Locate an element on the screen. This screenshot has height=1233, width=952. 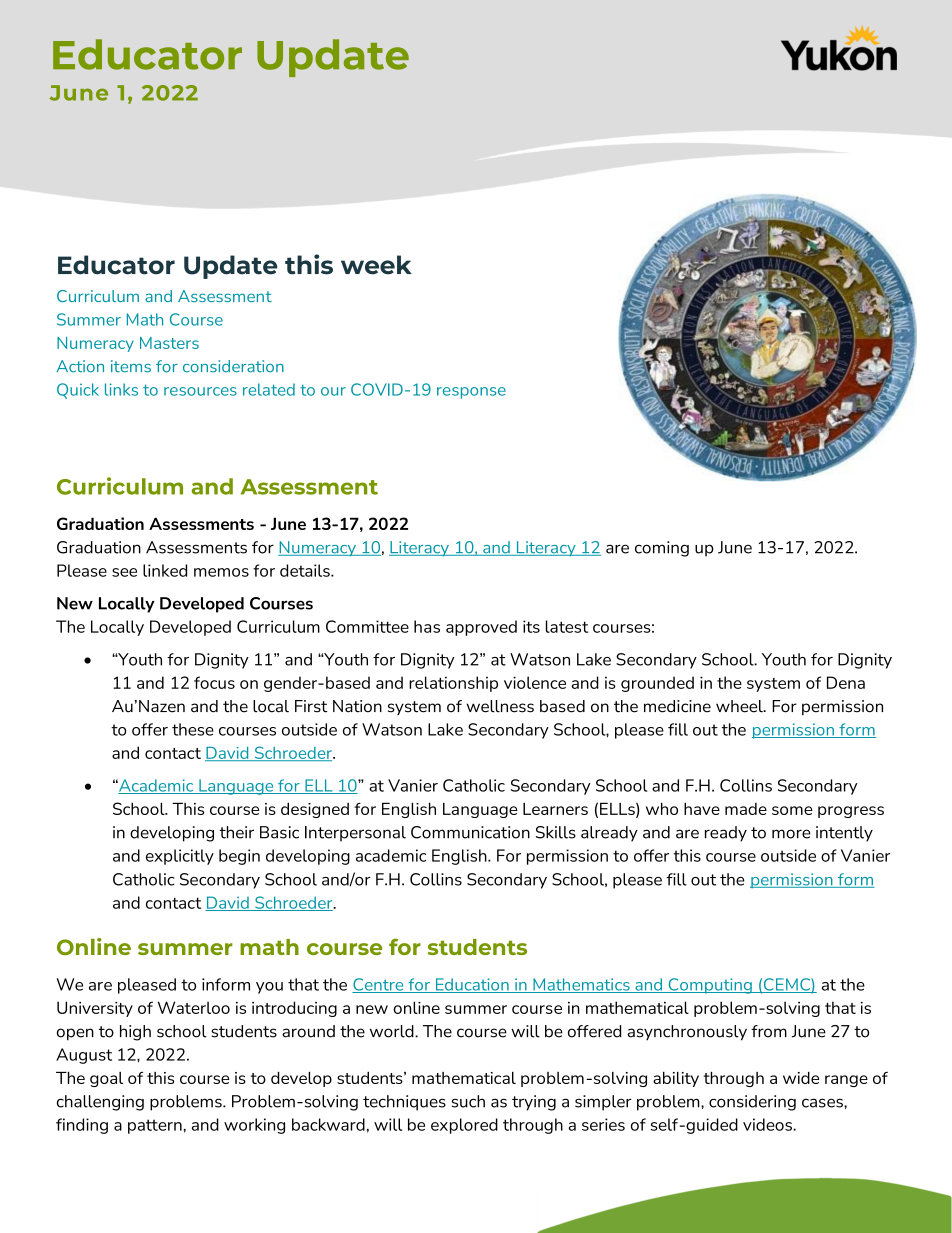
approved is located at coordinates (481, 628).
